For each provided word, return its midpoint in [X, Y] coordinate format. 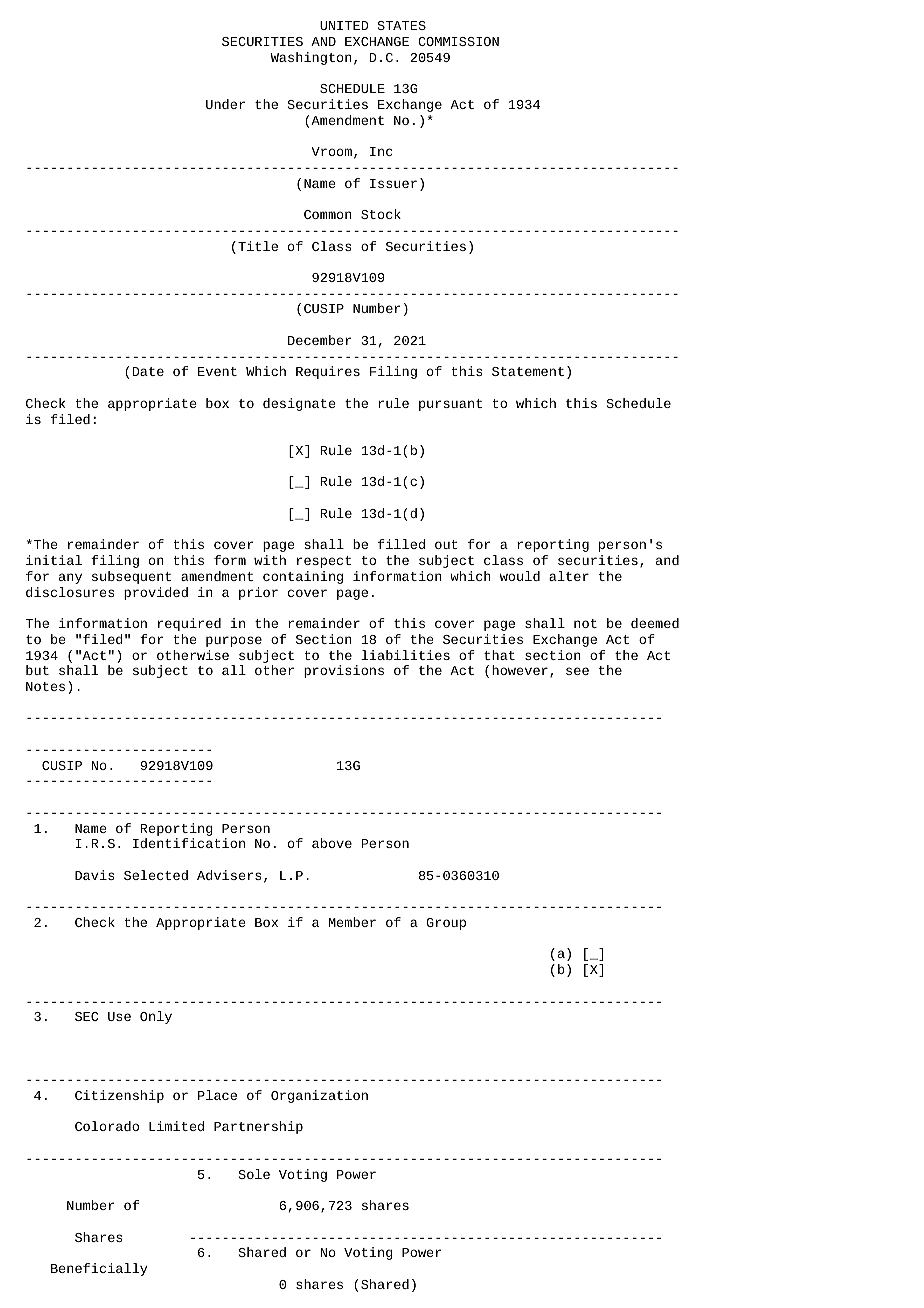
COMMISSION [458, 41]
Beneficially [99, 1269]
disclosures [70, 592]
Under [225, 104]
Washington [311, 58]
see [577, 671]
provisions [344, 671]
